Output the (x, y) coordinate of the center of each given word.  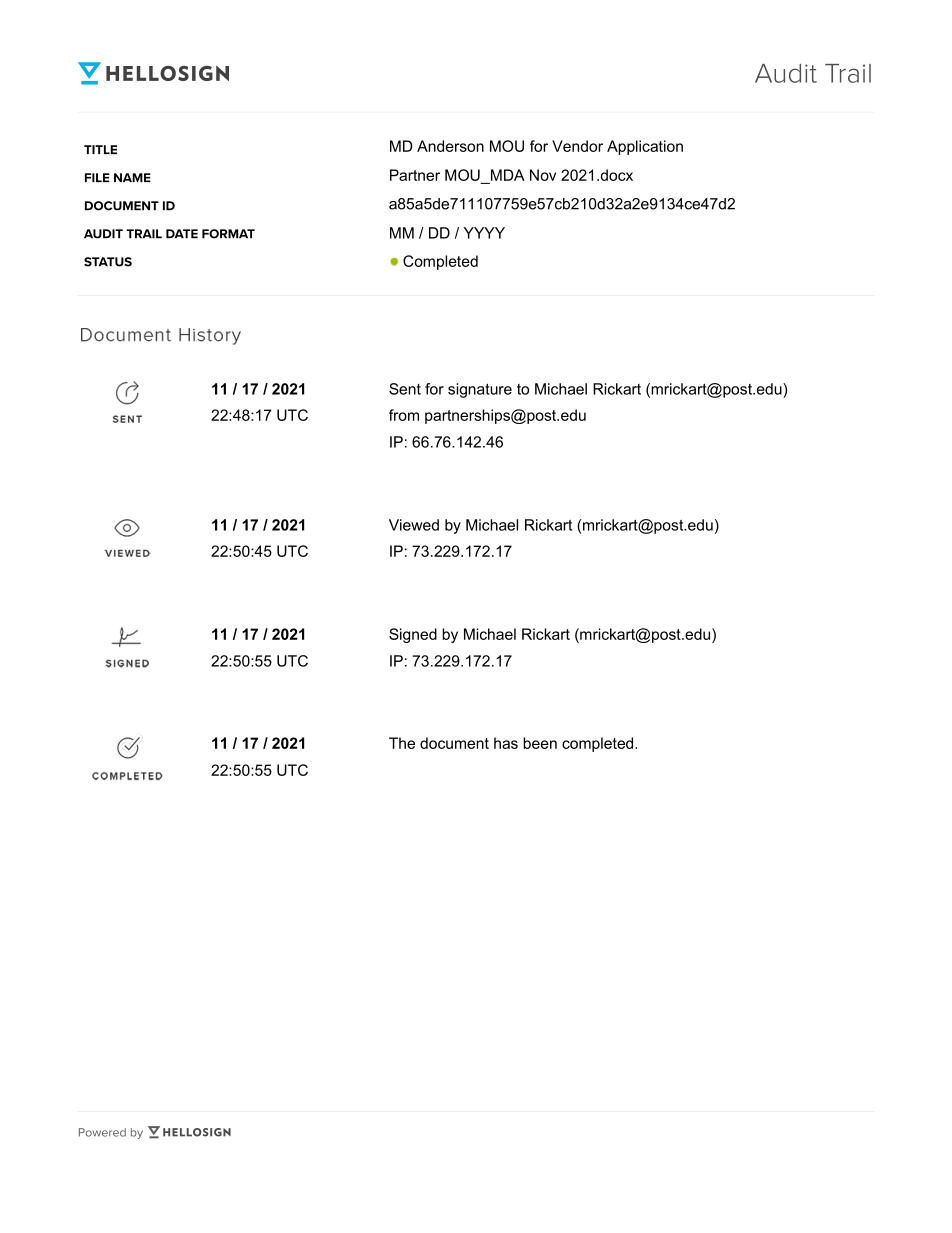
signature (480, 390)
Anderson (450, 146)
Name (132, 177)
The (402, 743)
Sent (405, 389)
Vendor (577, 146)
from (404, 415)
